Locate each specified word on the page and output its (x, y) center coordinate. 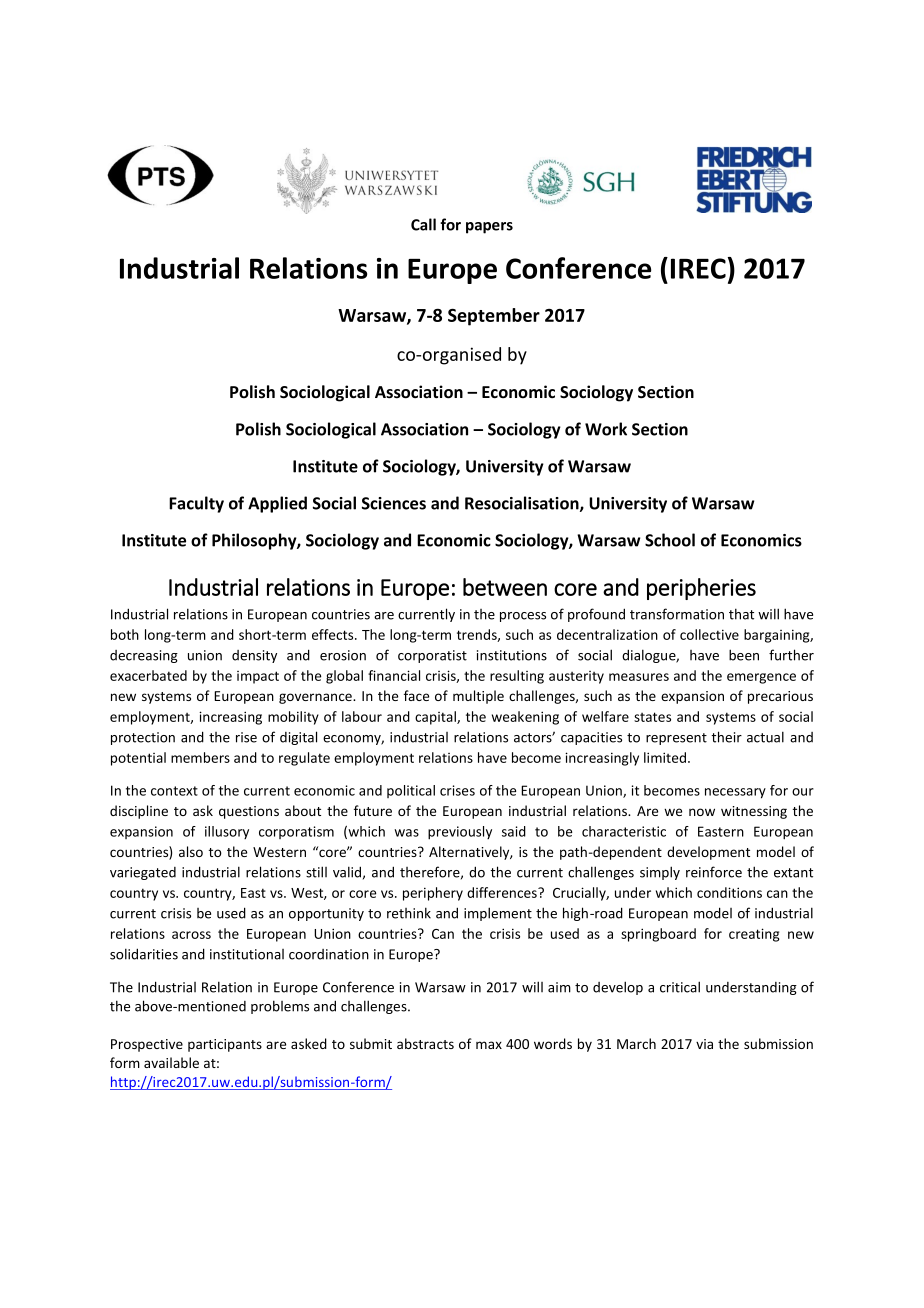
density (254, 656)
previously (460, 833)
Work (606, 429)
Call (423, 224)
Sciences (394, 503)
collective (709, 634)
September (494, 317)
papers (489, 228)
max (489, 1045)
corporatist (432, 656)
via (704, 1044)
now (702, 812)
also (191, 851)
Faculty (196, 504)
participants (225, 1045)
